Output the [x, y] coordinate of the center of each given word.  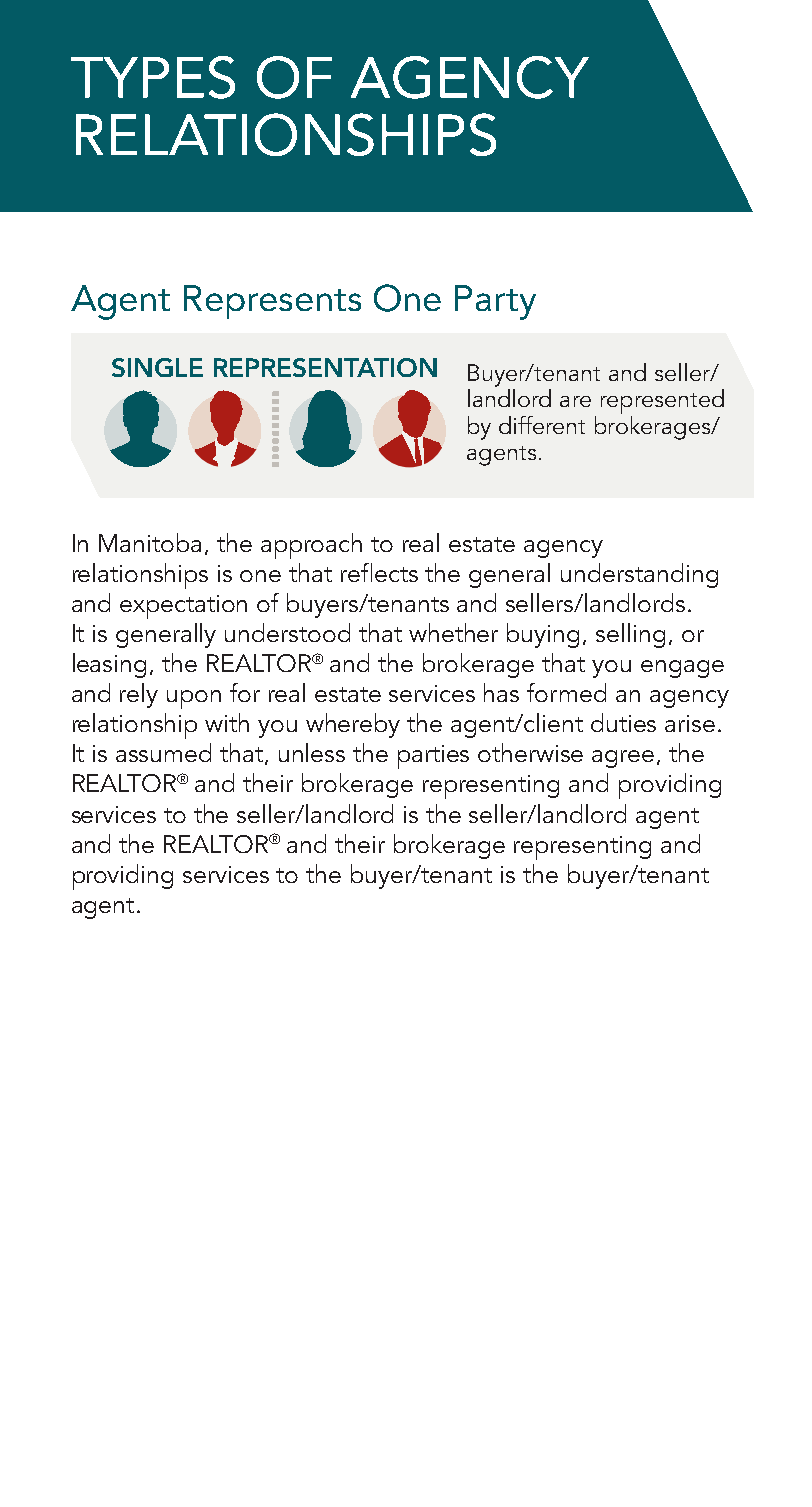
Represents [272, 302]
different [542, 425]
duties [623, 722]
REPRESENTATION [325, 367]
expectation [183, 607]
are [575, 401]
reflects [379, 572]
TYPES [153, 77]
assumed [163, 752]
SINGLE [157, 367]
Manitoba [150, 542]
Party [495, 302]
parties [433, 757]
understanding [639, 575]
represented [662, 403]
